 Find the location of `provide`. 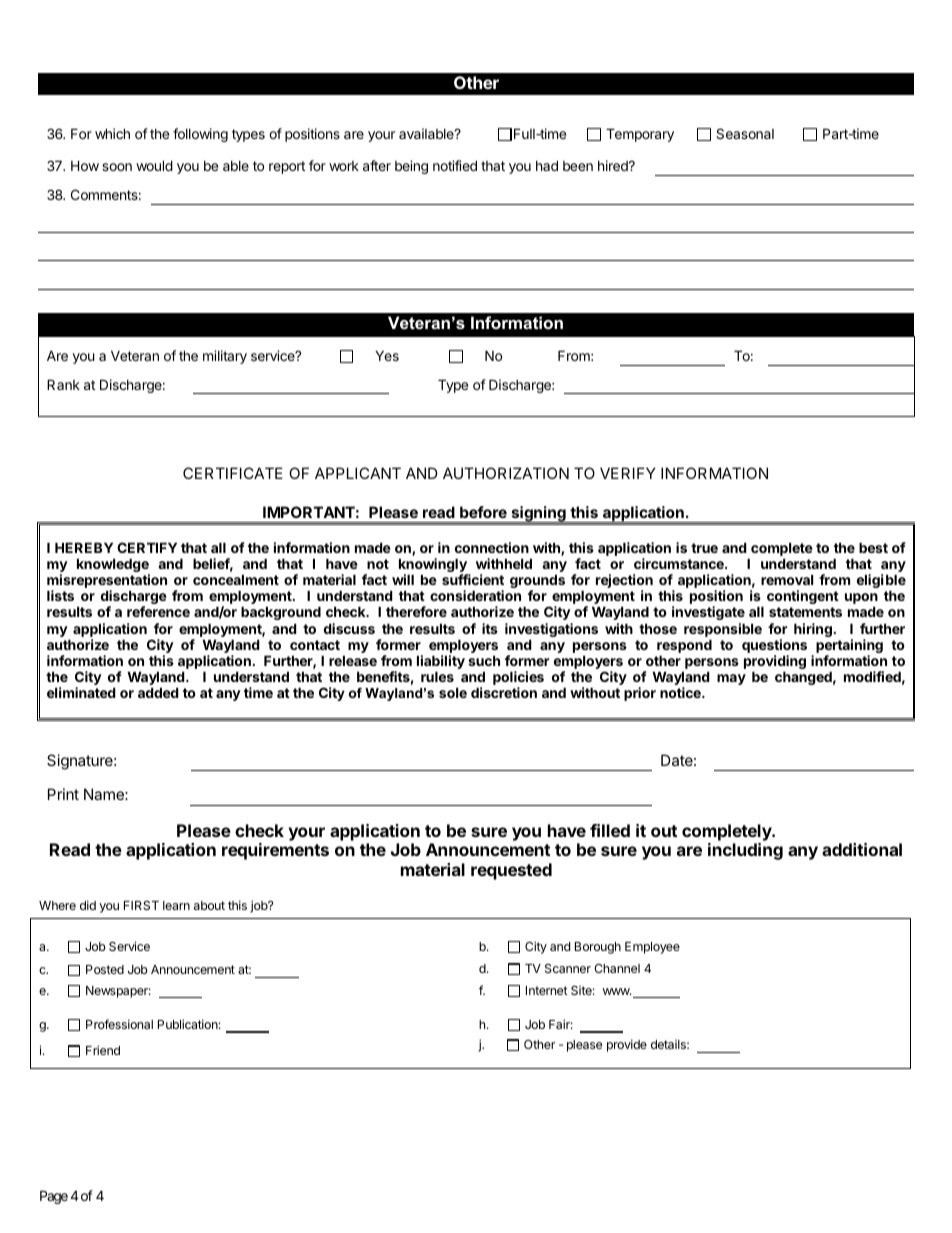

provide is located at coordinates (627, 1045).
